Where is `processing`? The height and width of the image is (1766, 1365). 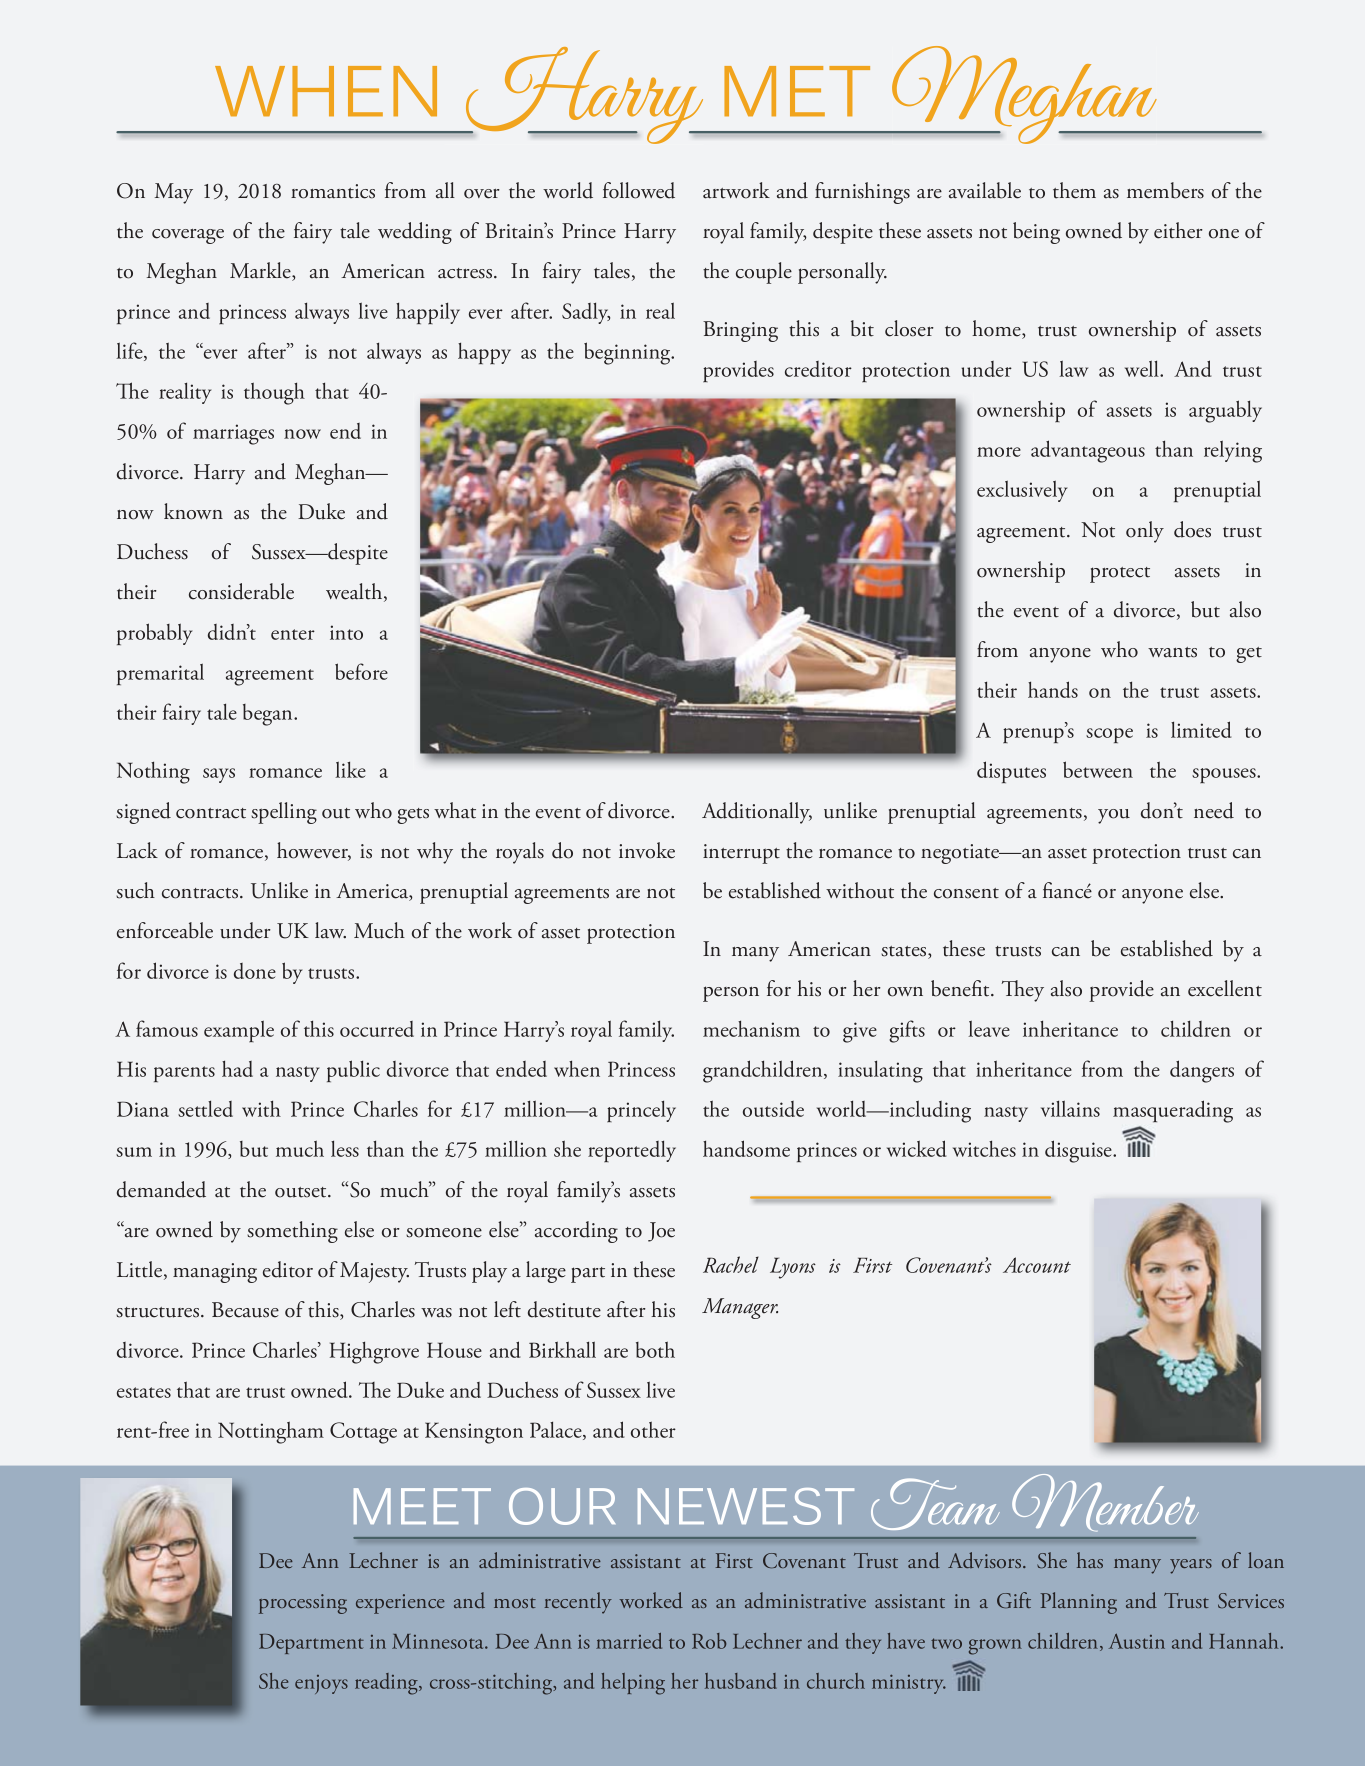 processing is located at coordinates (303, 1604).
